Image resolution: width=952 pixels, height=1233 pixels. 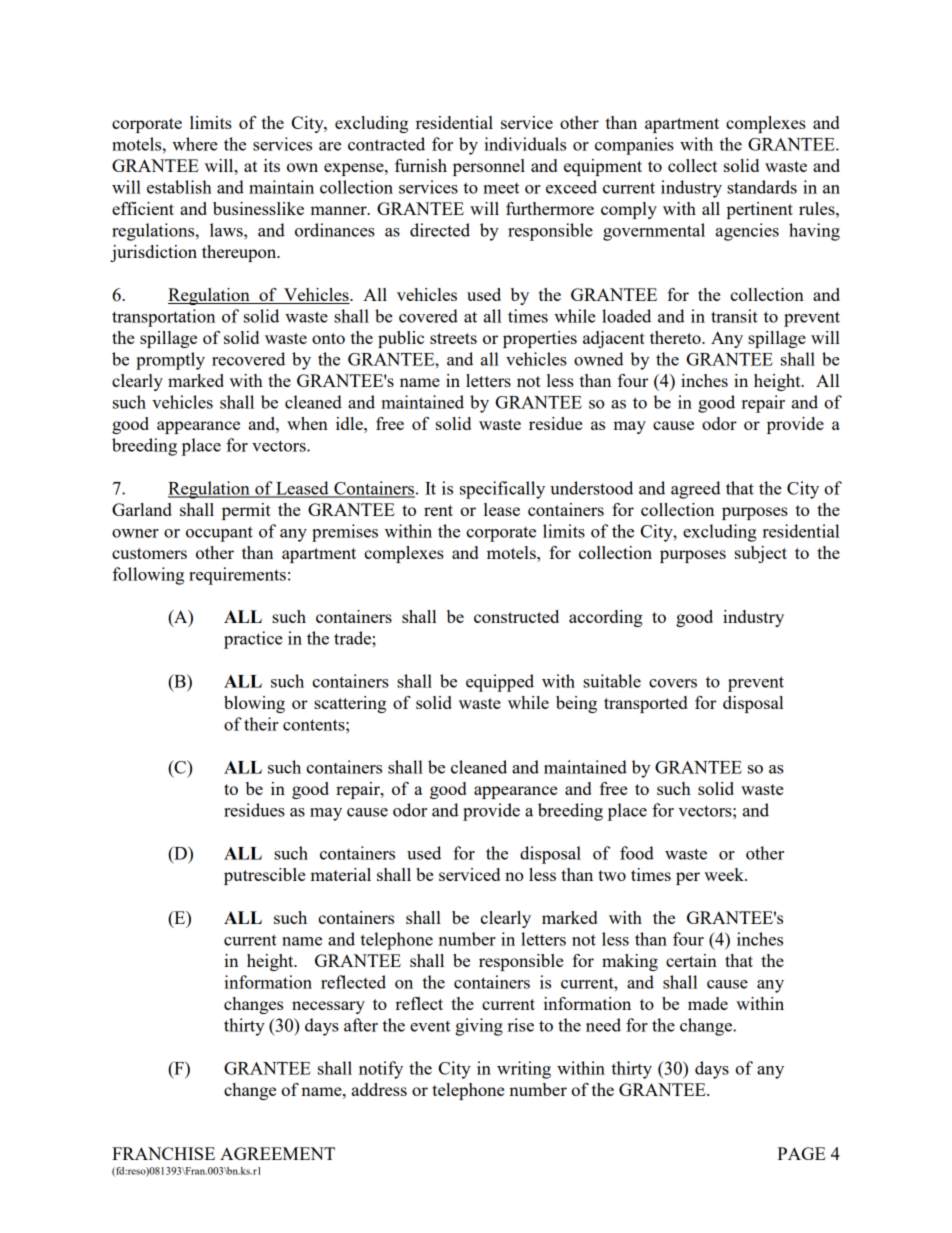 I want to click on practice, so click(x=253, y=640).
